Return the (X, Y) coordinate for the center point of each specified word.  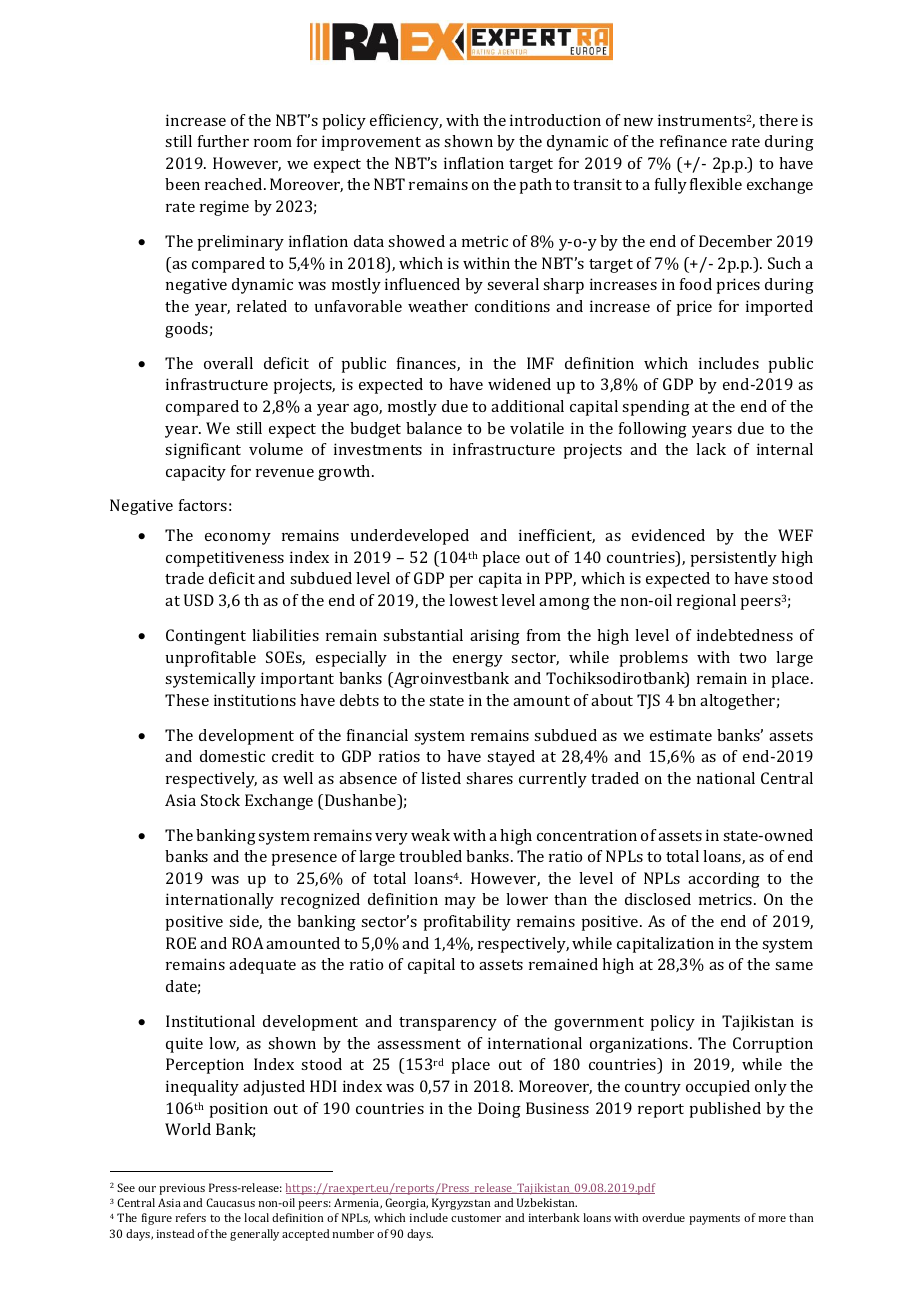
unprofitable (211, 659)
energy (478, 661)
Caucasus (230, 1202)
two (752, 658)
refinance (693, 141)
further (223, 141)
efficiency (406, 122)
